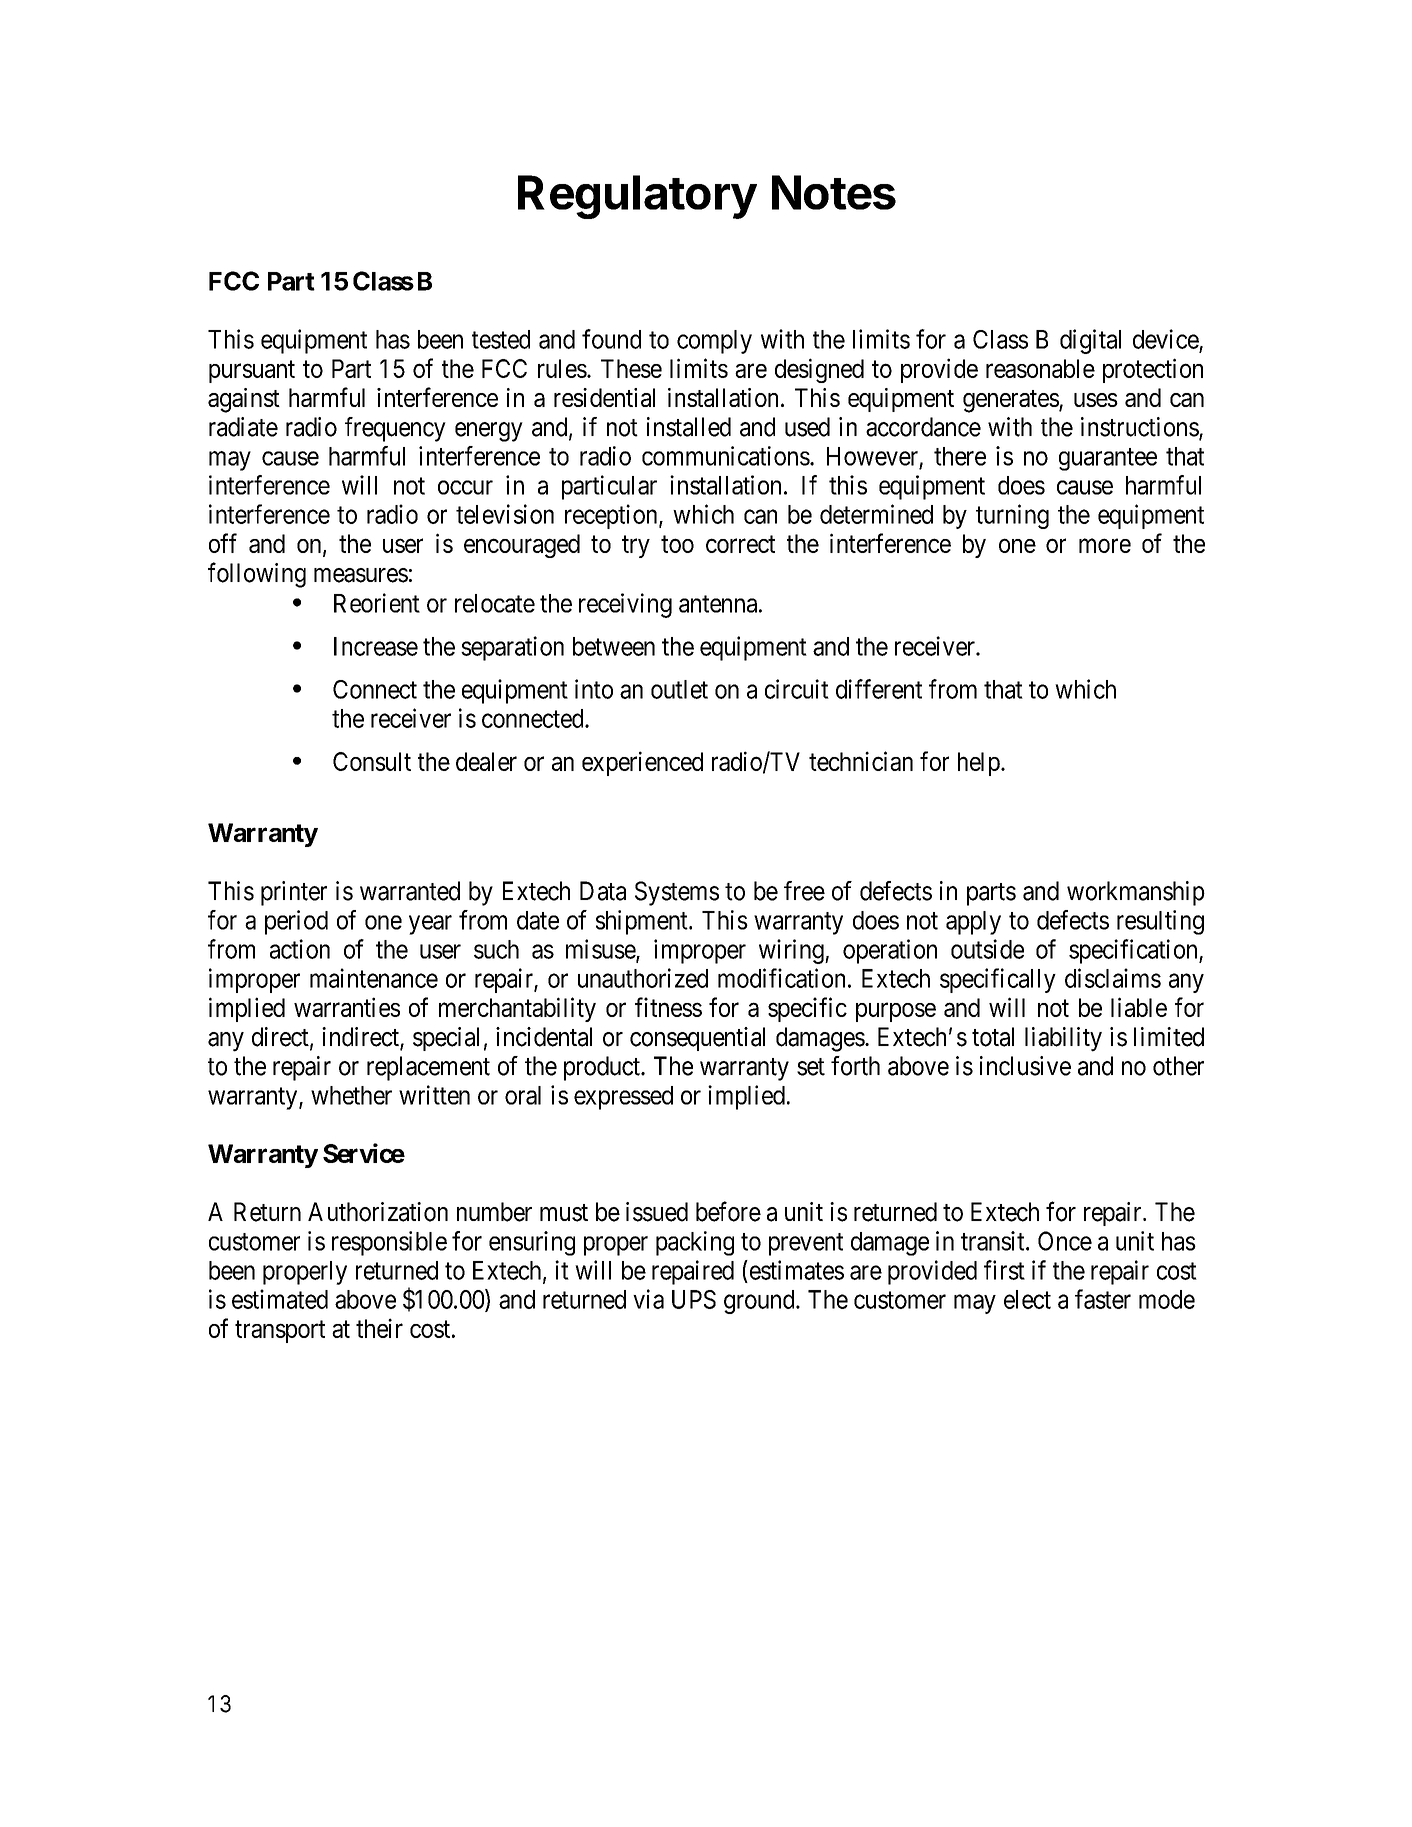  I want to click on tested, so click(501, 339).
